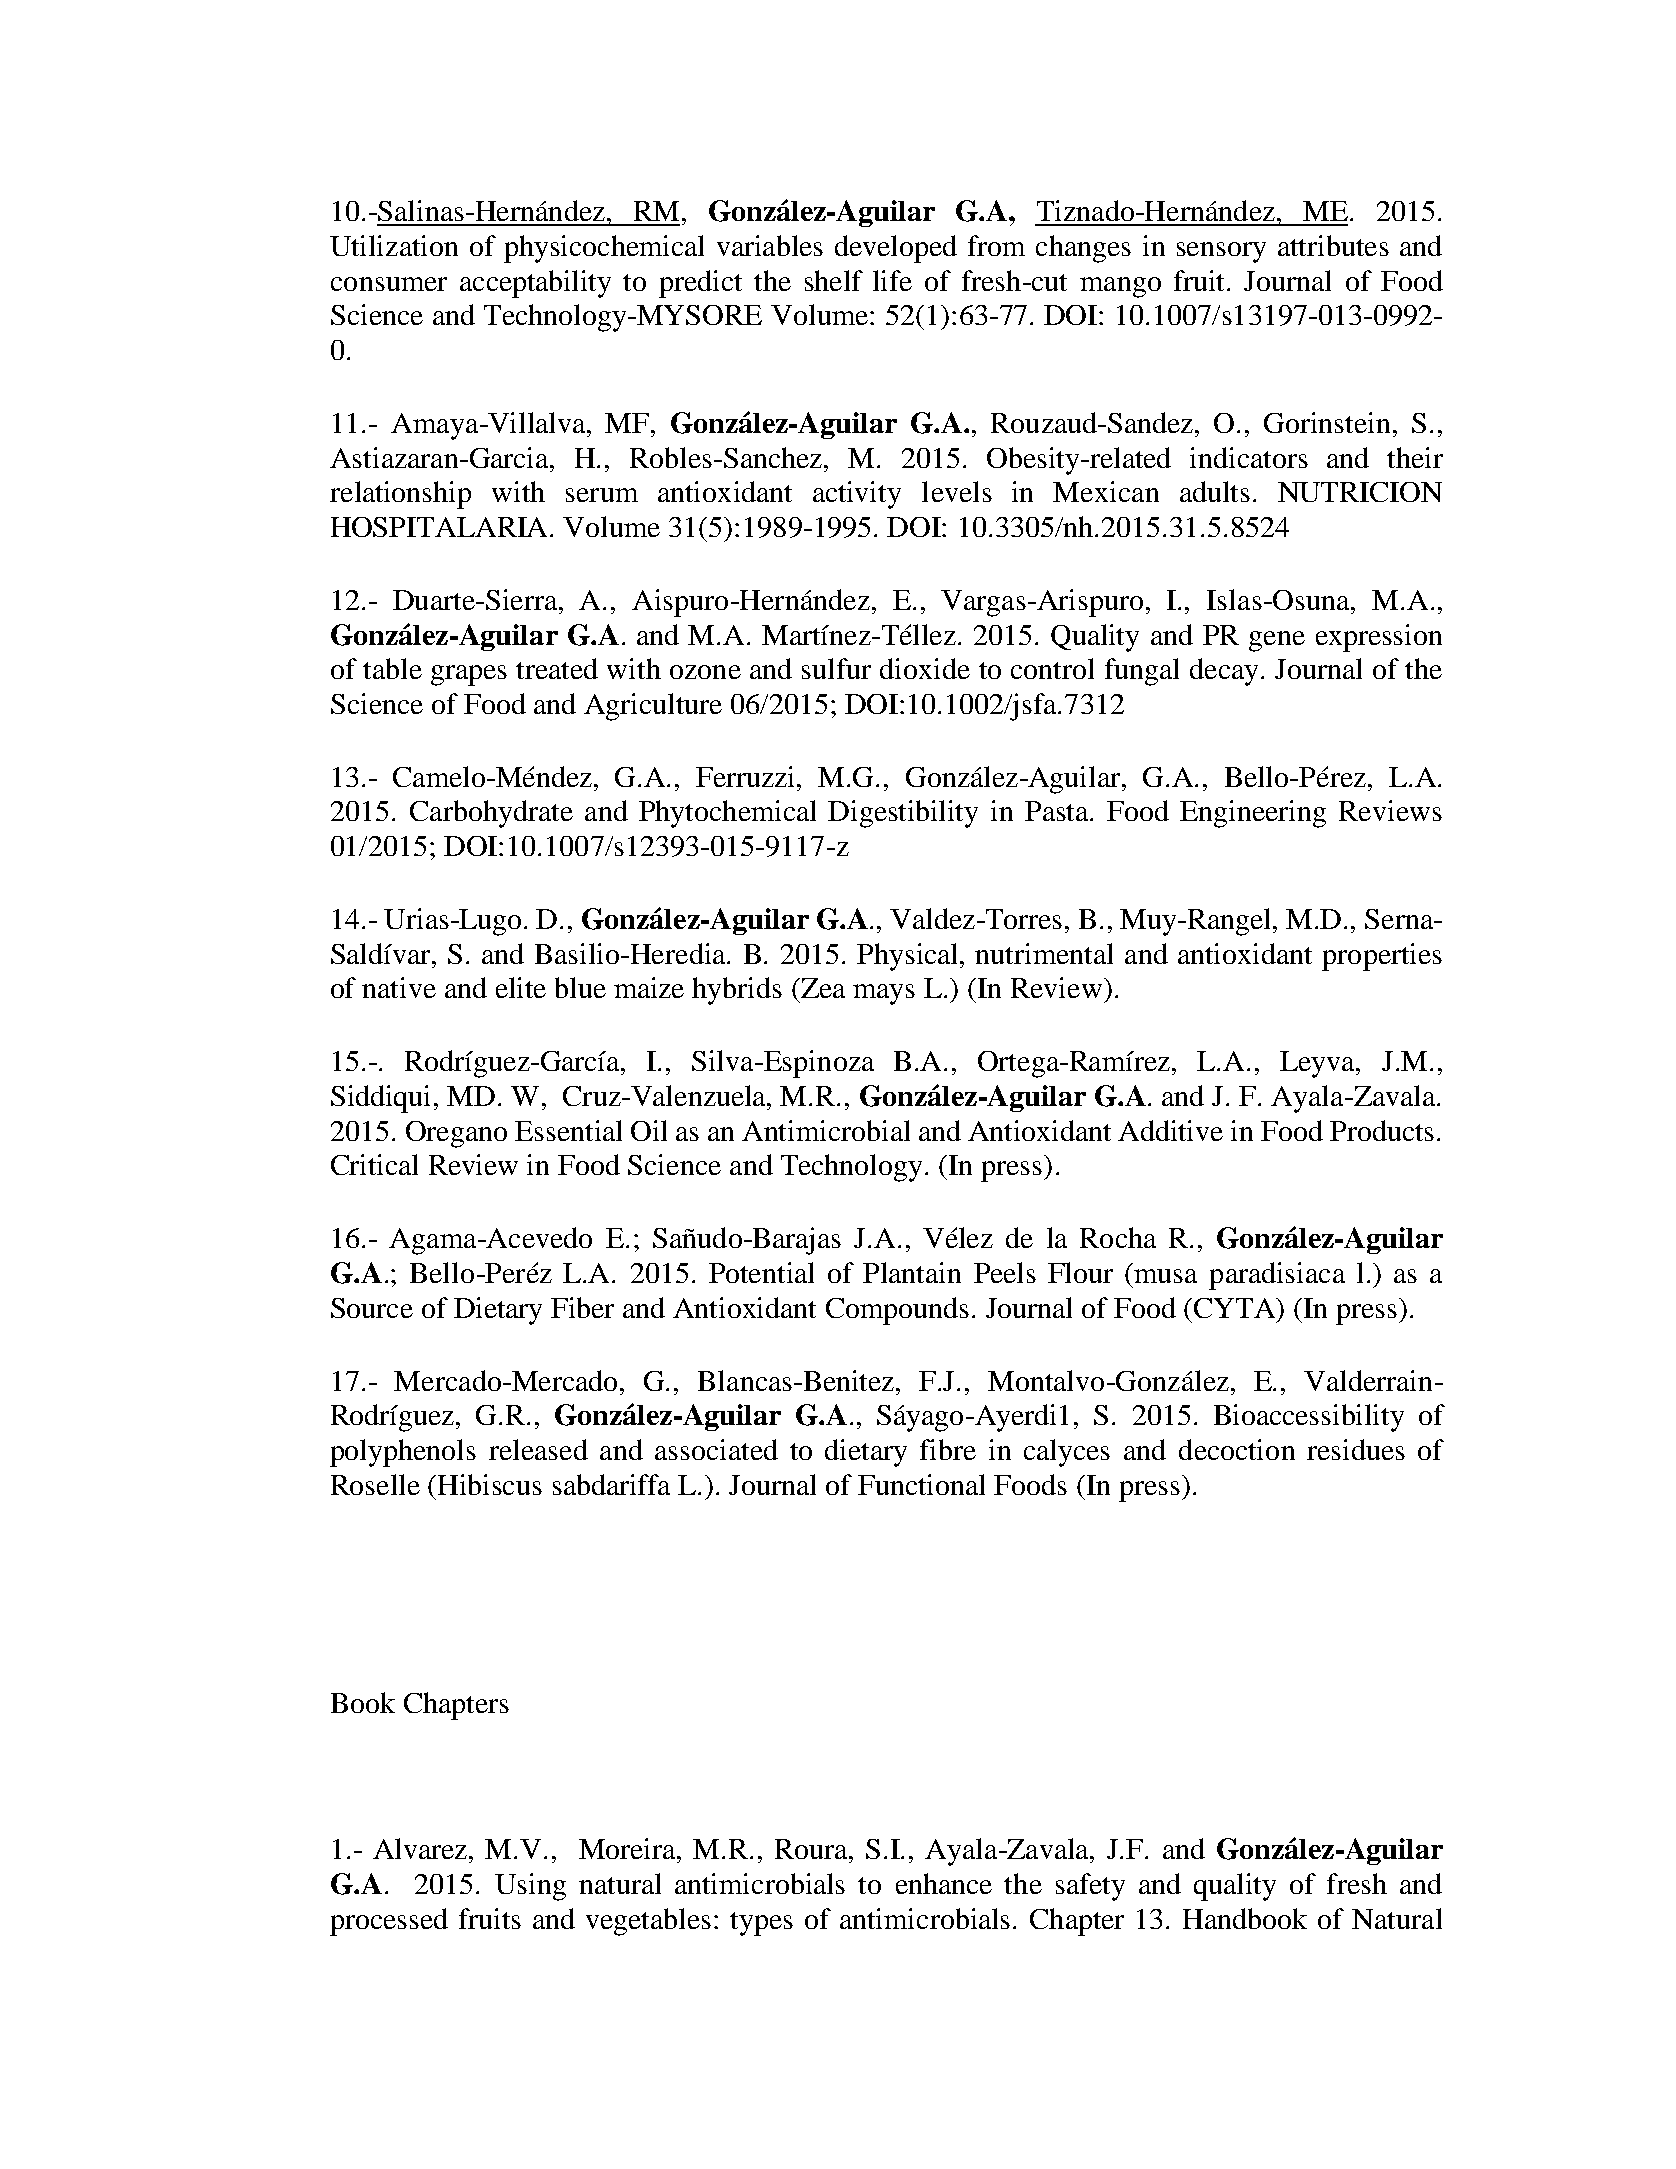 Image resolution: width=1676 pixels, height=2169 pixels. I want to click on acceptability, so click(535, 284).
